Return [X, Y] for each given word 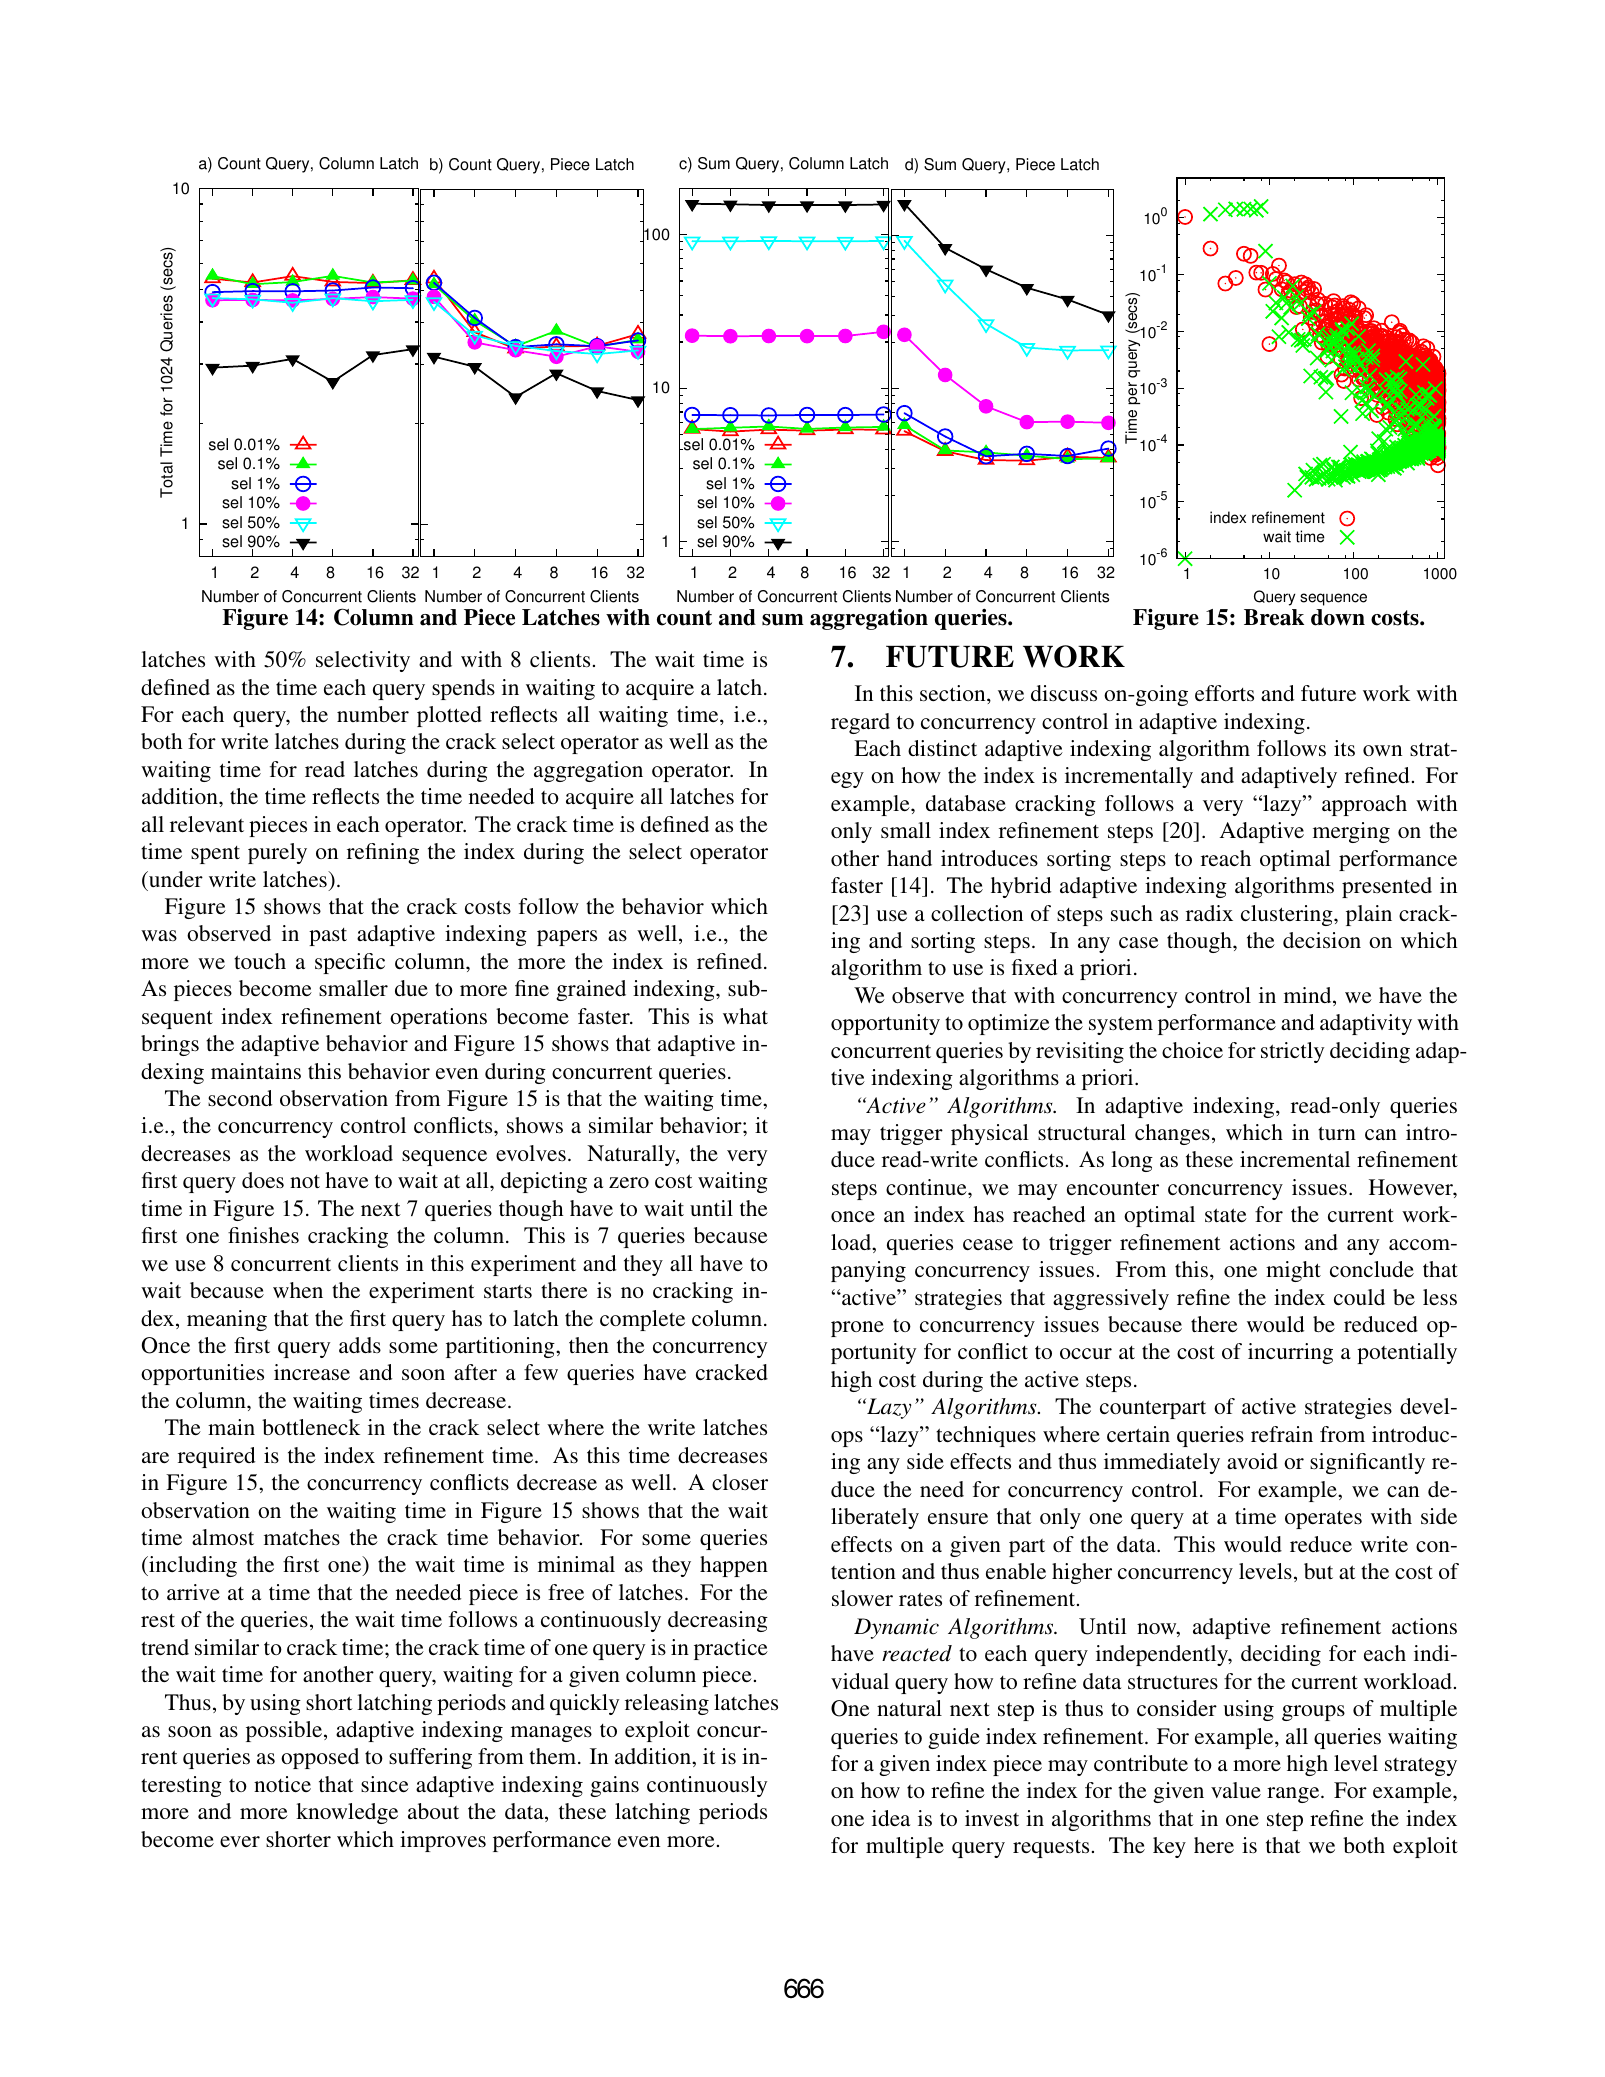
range [1294, 1795]
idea [891, 1818]
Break [1274, 617]
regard [860, 723]
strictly [1292, 1052]
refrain [1282, 1434]
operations [438, 1018]
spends [463, 689]
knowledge [347, 1813]
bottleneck [311, 1427]
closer [740, 1482]
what [745, 1016]
